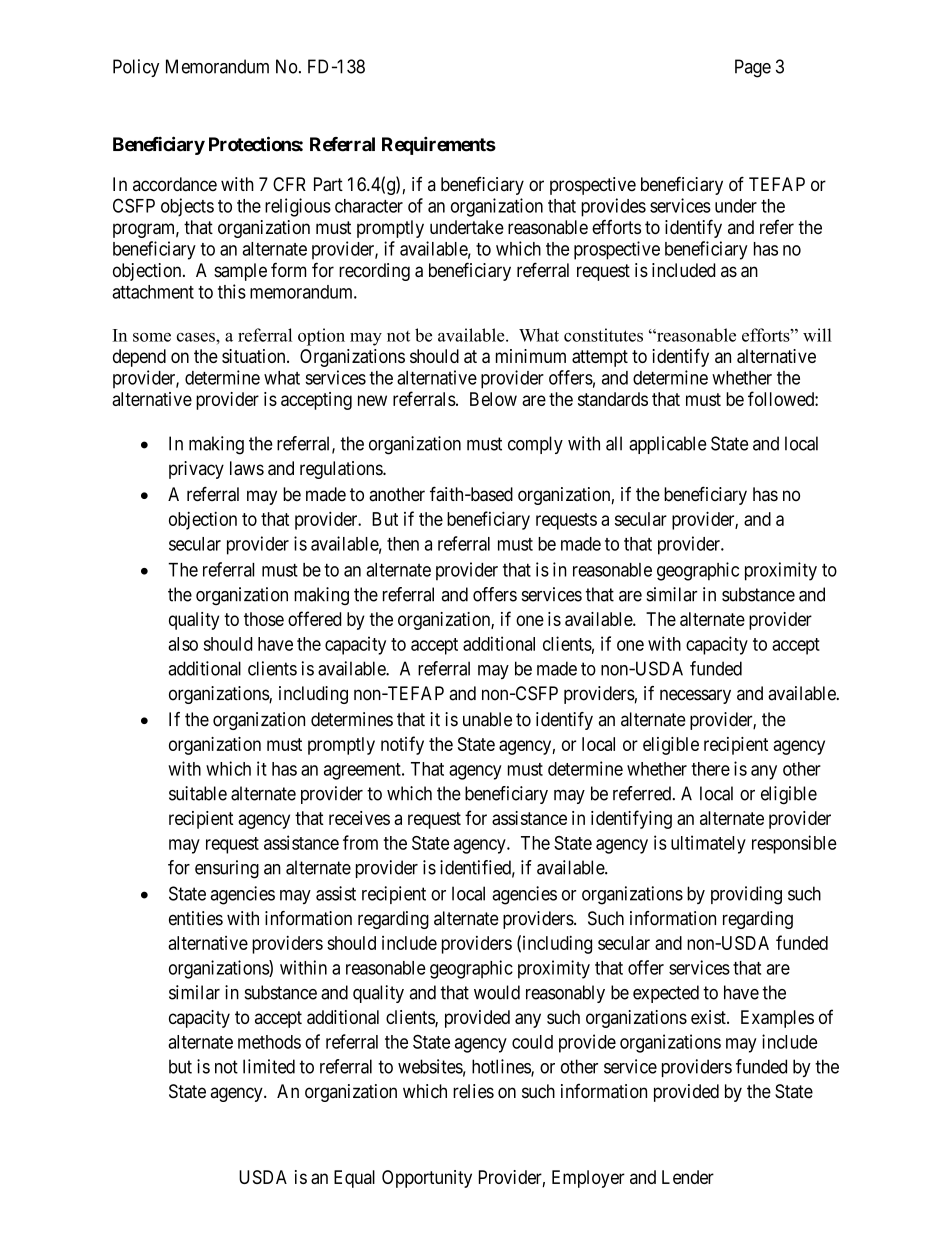 The width and height of the screenshot is (952, 1233). I want to click on applicable, so click(668, 445).
